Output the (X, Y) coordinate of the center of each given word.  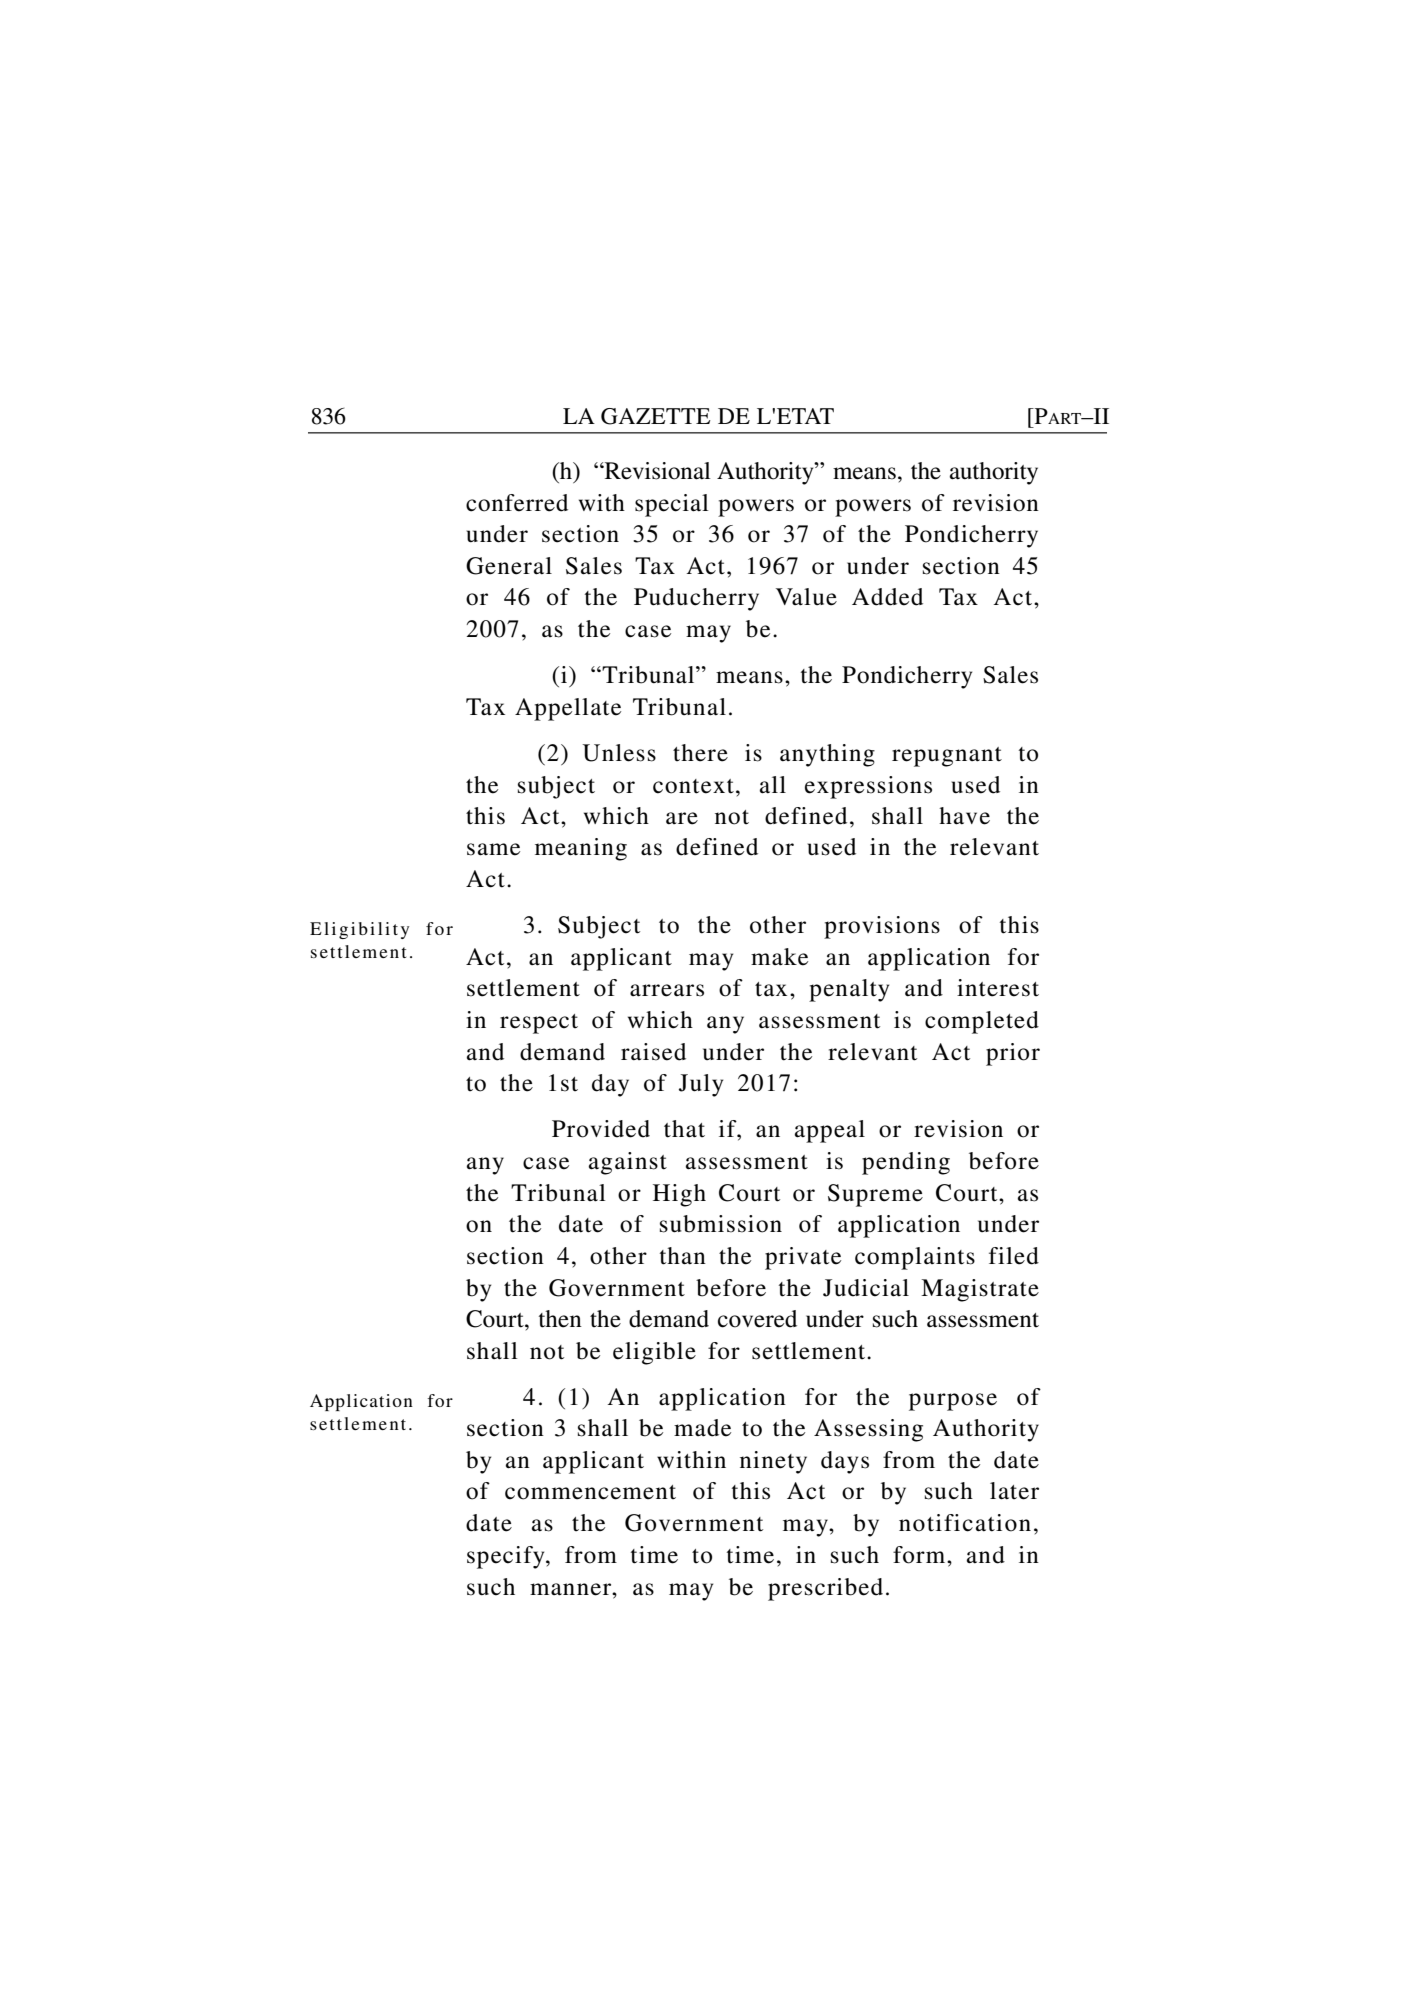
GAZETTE (655, 416)
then (560, 1319)
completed (982, 1022)
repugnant (947, 757)
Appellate (568, 709)
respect (539, 1024)
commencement (590, 1492)
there (700, 753)
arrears (667, 990)
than (683, 1256)
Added (887, 597)
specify (507, 1557)
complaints (915, 1258)
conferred (517, 503)
